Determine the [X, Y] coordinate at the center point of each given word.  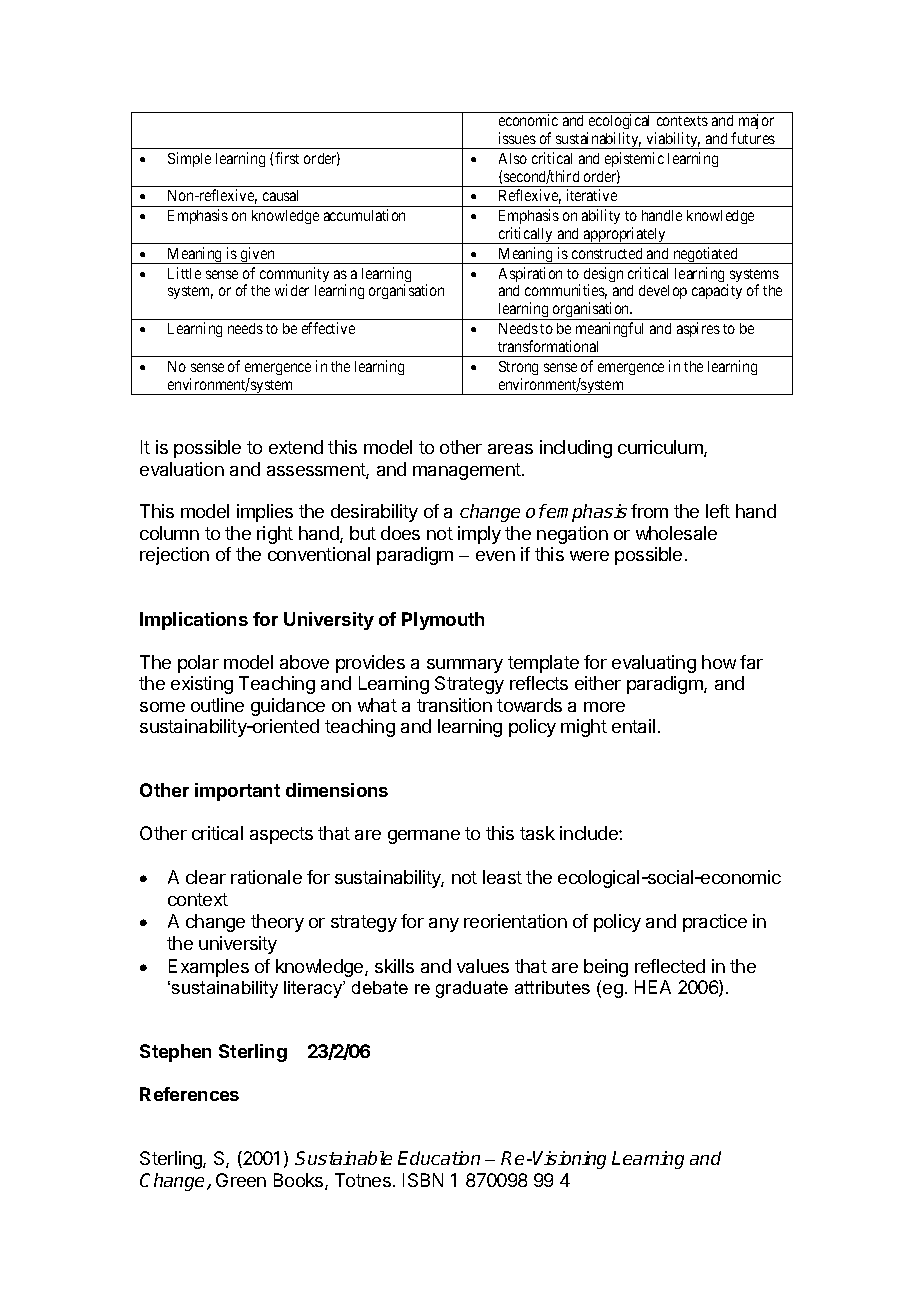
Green [241, 1180]
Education [439, 1158]
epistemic [634, 159]
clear [206, 877]
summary [465, 666]
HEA [653, 987]
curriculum [661, 448]
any [444, 925]
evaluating [654, 664]
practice [715, 923]
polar [198, 664]
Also [513, 158]
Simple [189, 159]
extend [296, 447]
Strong [518, 368]
